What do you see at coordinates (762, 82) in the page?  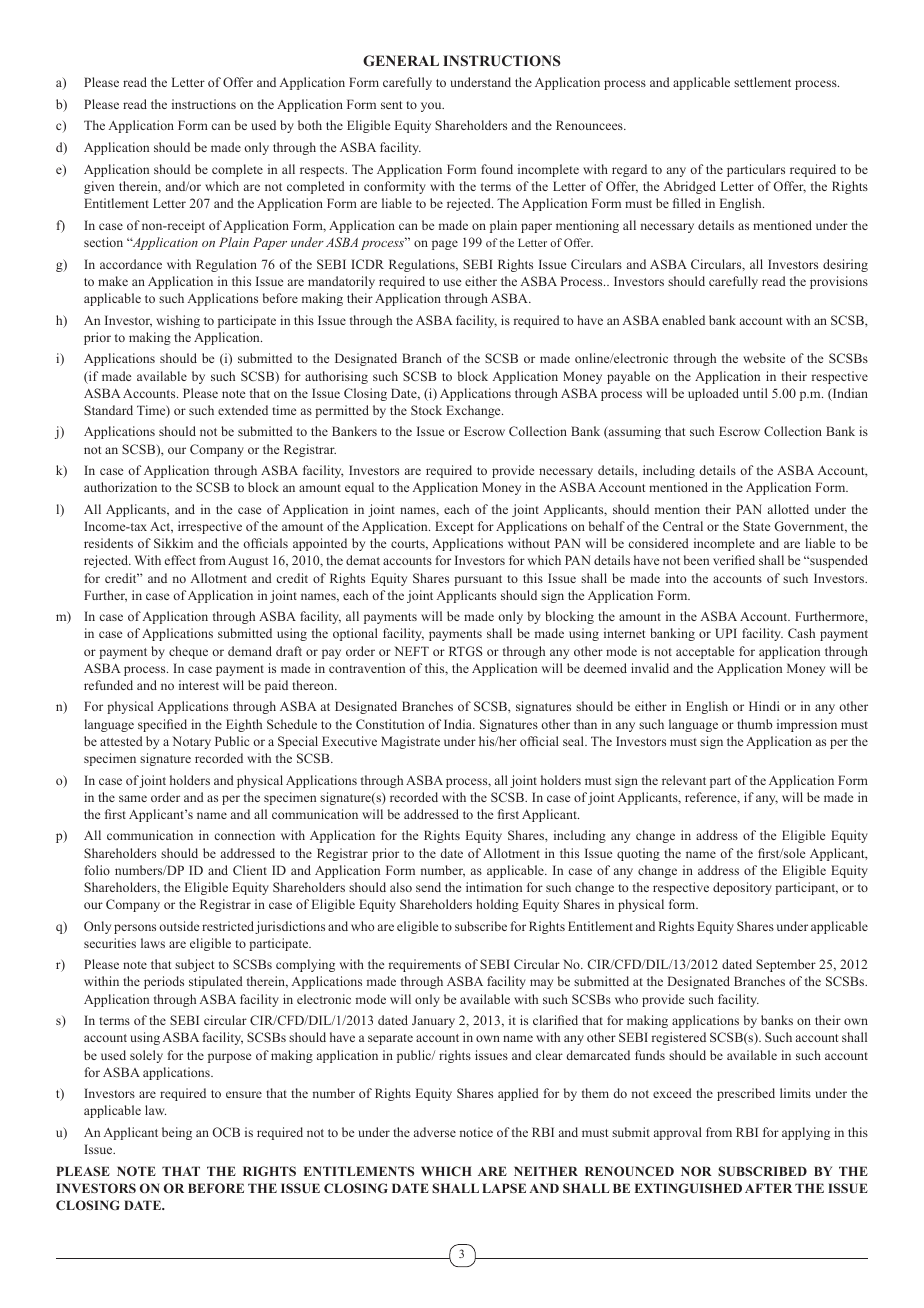 I see `settlement` at bounding box center [762, 82].
